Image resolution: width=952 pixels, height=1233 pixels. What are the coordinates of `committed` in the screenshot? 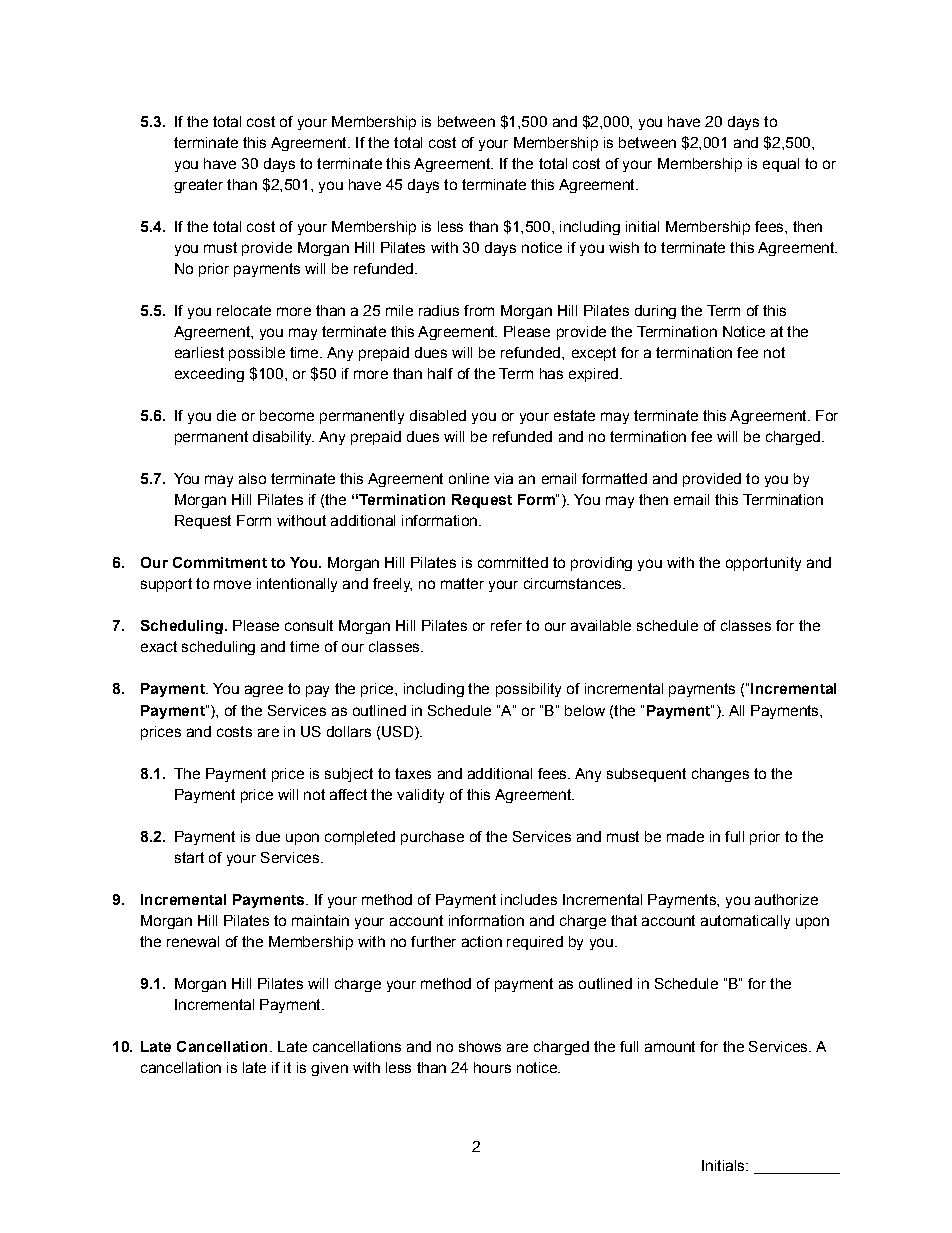 It's located at (513, 562).
